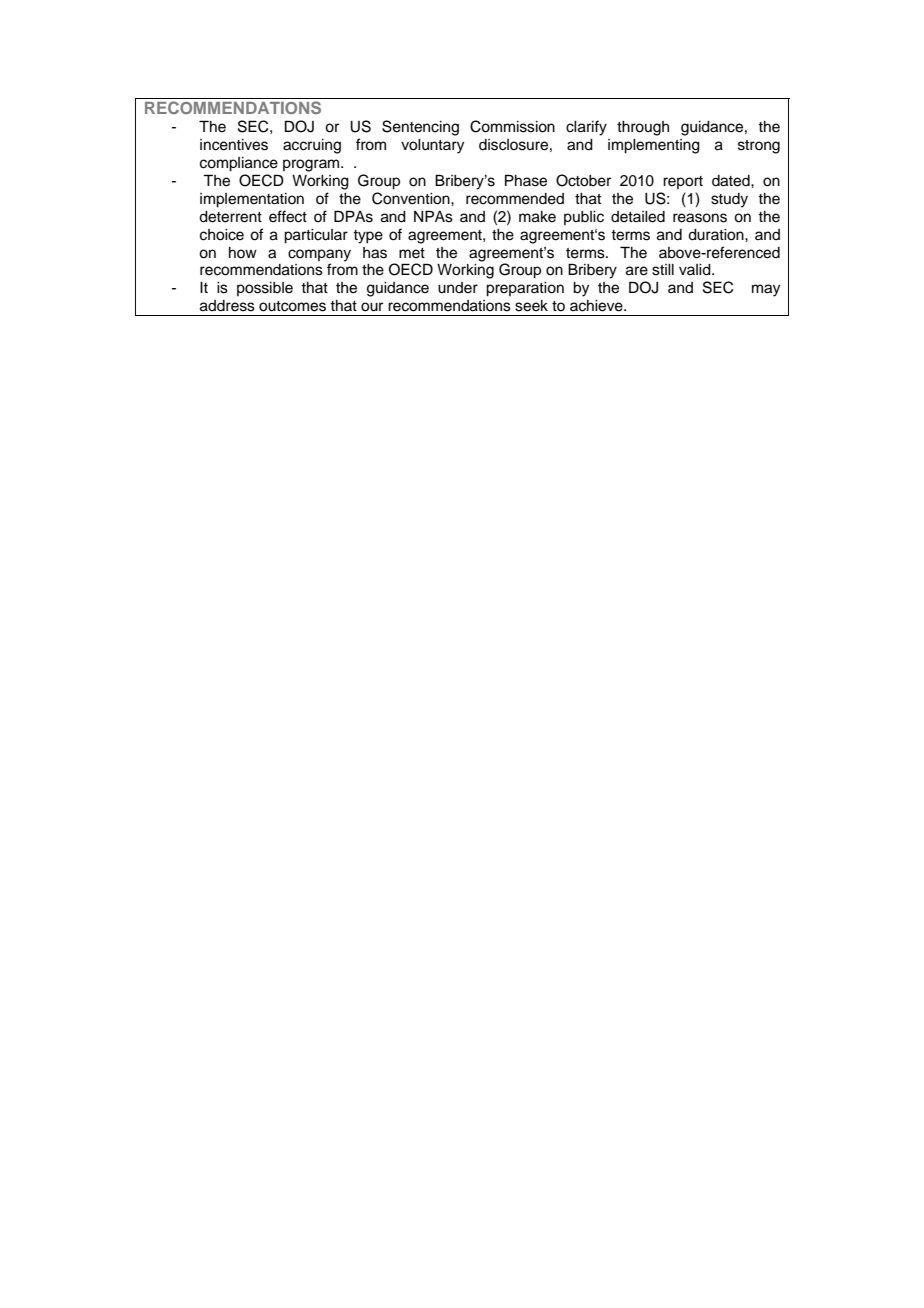 This image has height=1308, width=924. Describe the element at coordinates (312, 146) in the image. I see `accruing` at that location.
